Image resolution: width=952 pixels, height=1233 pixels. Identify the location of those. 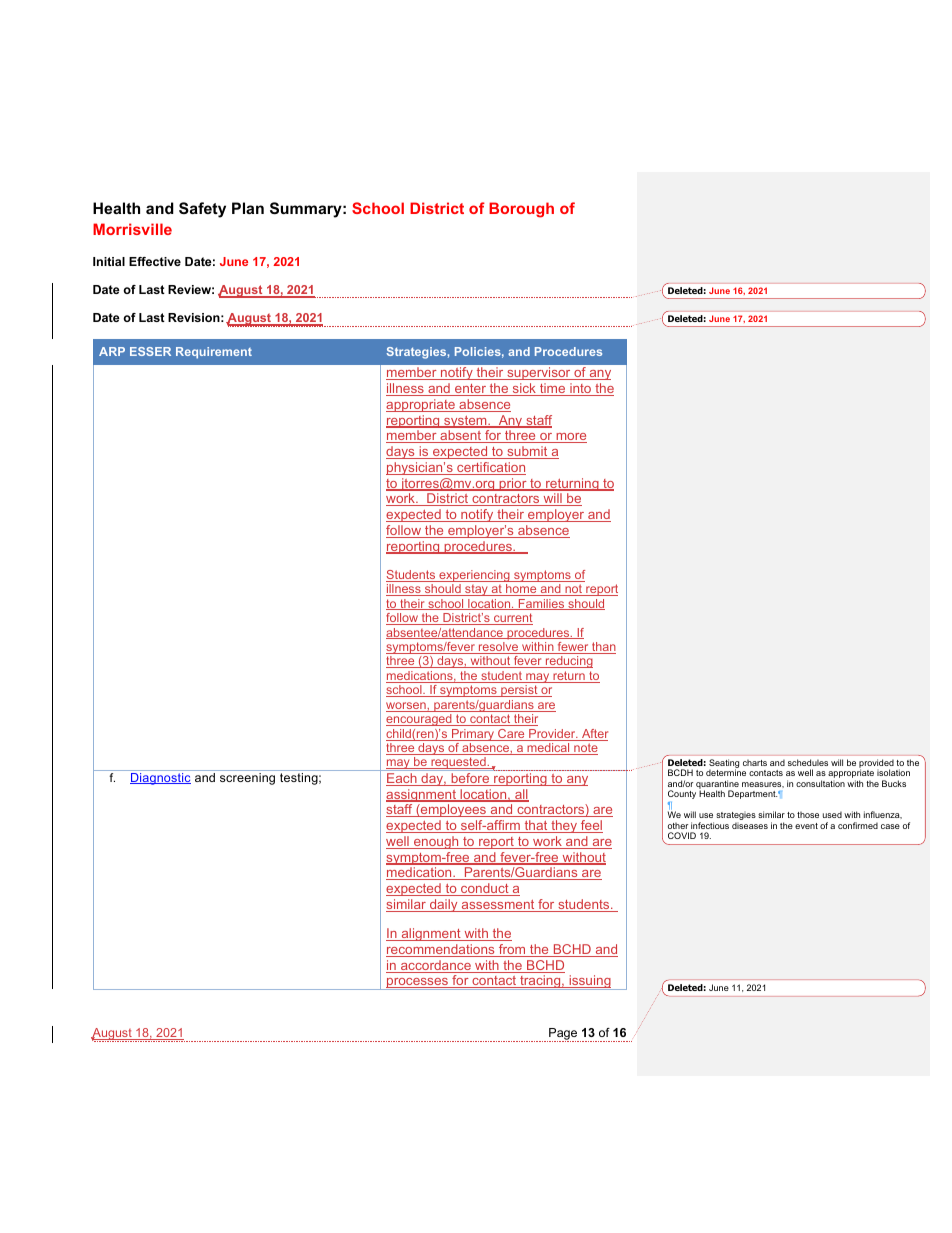
(808, 815).
